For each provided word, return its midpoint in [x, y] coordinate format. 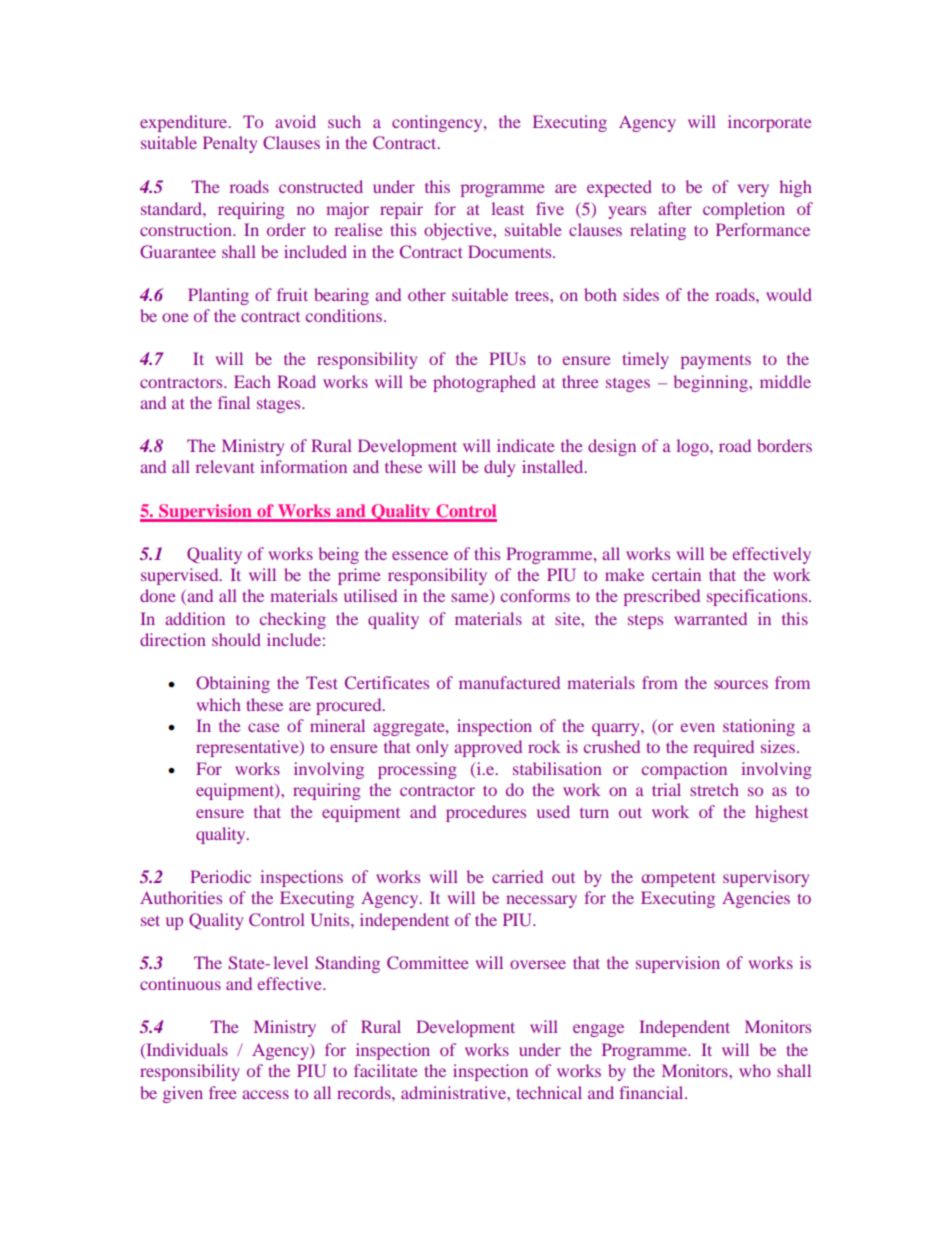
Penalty [230, 144]
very [753, 190]
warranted [710, 618]
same [471, 599]
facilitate [386, 1070]
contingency [438, 123]
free [223, 1092]
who [755, 1070]
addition [195, 618]
